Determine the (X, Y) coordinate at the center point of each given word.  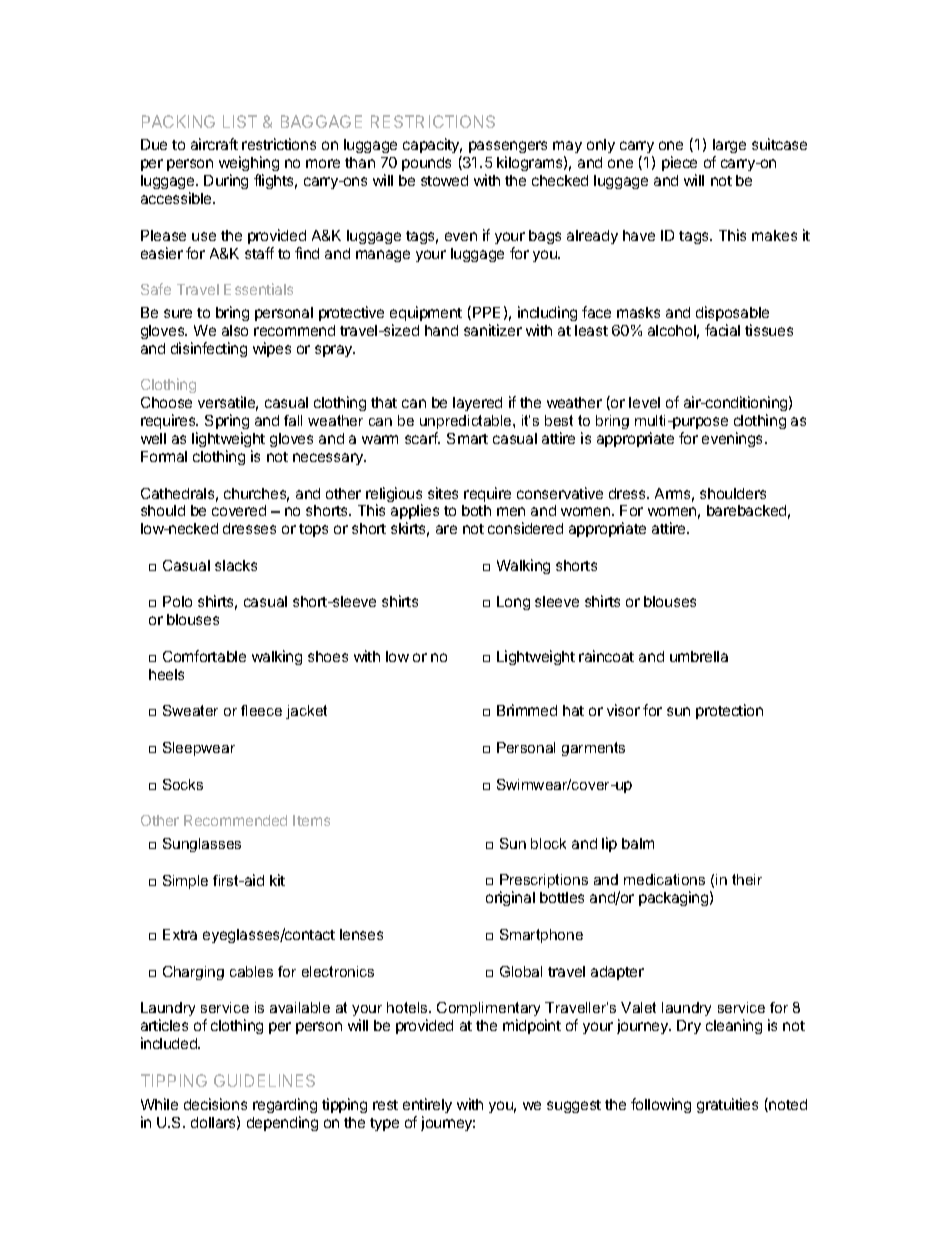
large (729, 148)
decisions (215, 1104)
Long (513, 603)
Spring (227, 421)
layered (477, 404)
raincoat (606, 656)
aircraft (214, 144)
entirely (427, 1105)
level (644, 402)
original (510, 898)
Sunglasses (202, 845)
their (747, 879)
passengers (508, 149)
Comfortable (204, 656)
